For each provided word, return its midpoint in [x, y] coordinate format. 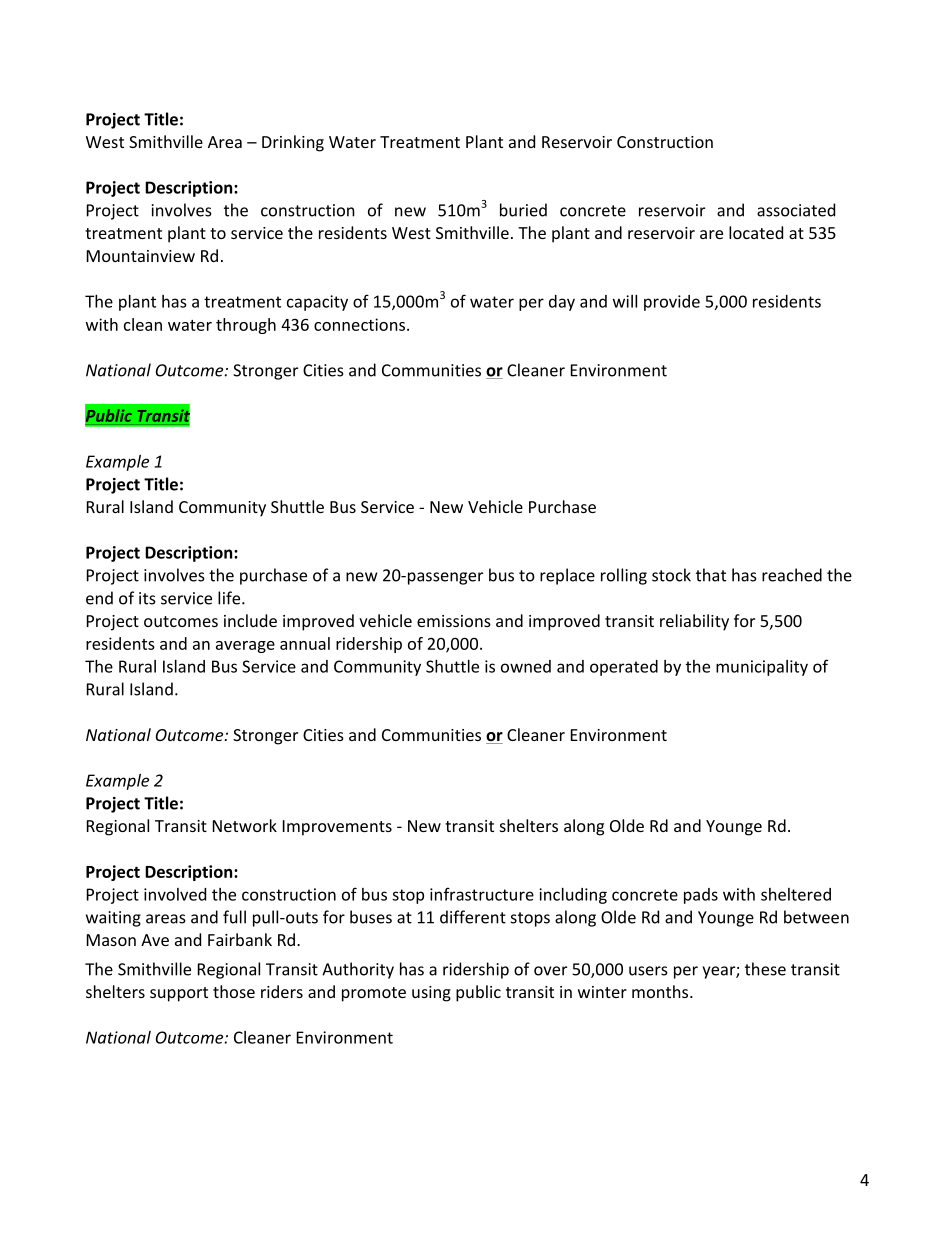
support [179, 994]
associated [796, 210]
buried [523, 210]
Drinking [293, 143]
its [147, 598]
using [431, 994]
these [765, 969]
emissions [454, 621]
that [711, 575]
